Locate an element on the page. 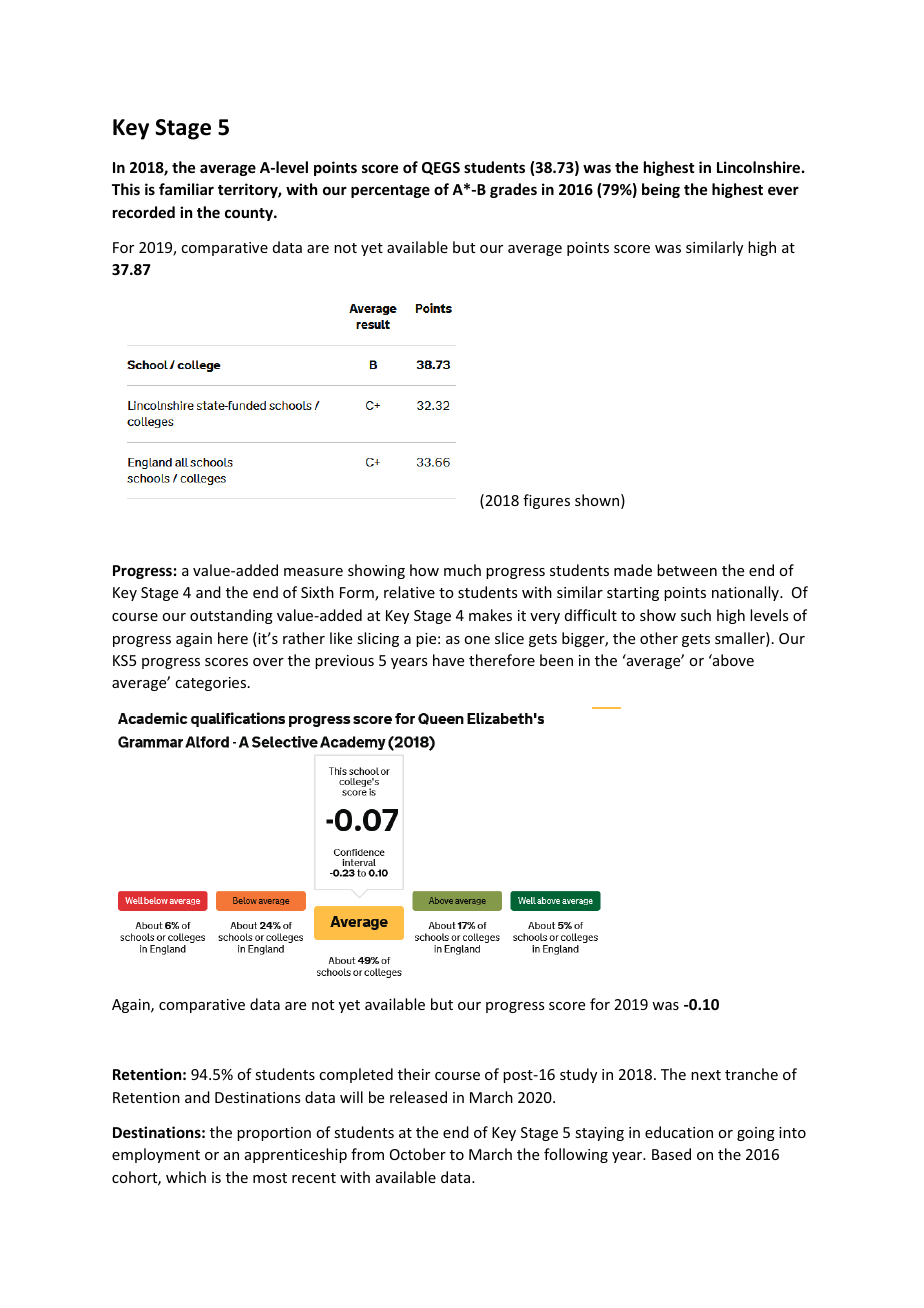 The height and width of the page is (1308, 924). figures is located at coordinates (546, 501).
